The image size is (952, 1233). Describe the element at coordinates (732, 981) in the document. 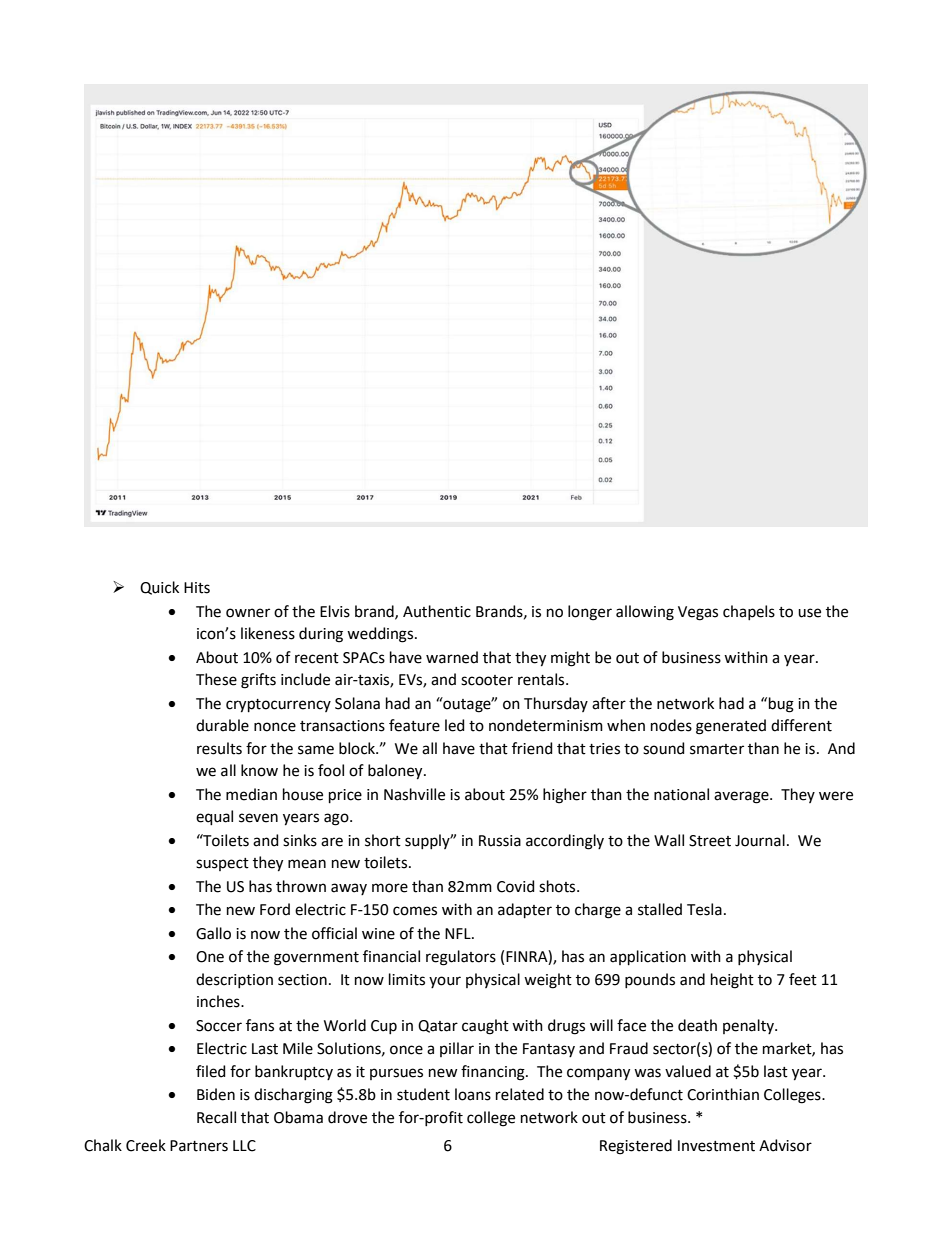

I see `height` at that location.
